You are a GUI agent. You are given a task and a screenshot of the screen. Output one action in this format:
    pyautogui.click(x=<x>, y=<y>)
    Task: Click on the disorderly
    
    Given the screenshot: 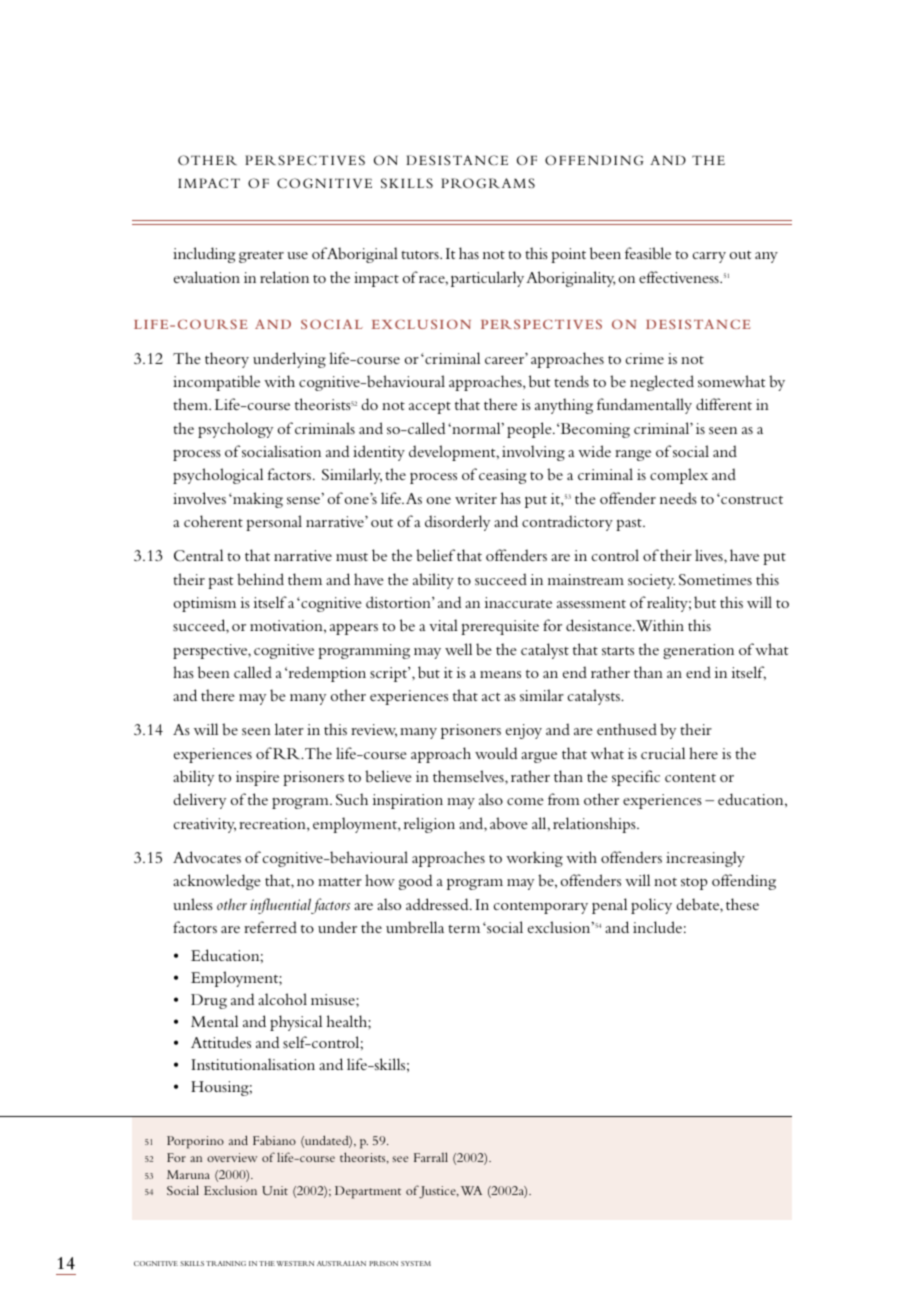 What is the action you would take?
    pyautogui.click(x=457, y=523)
